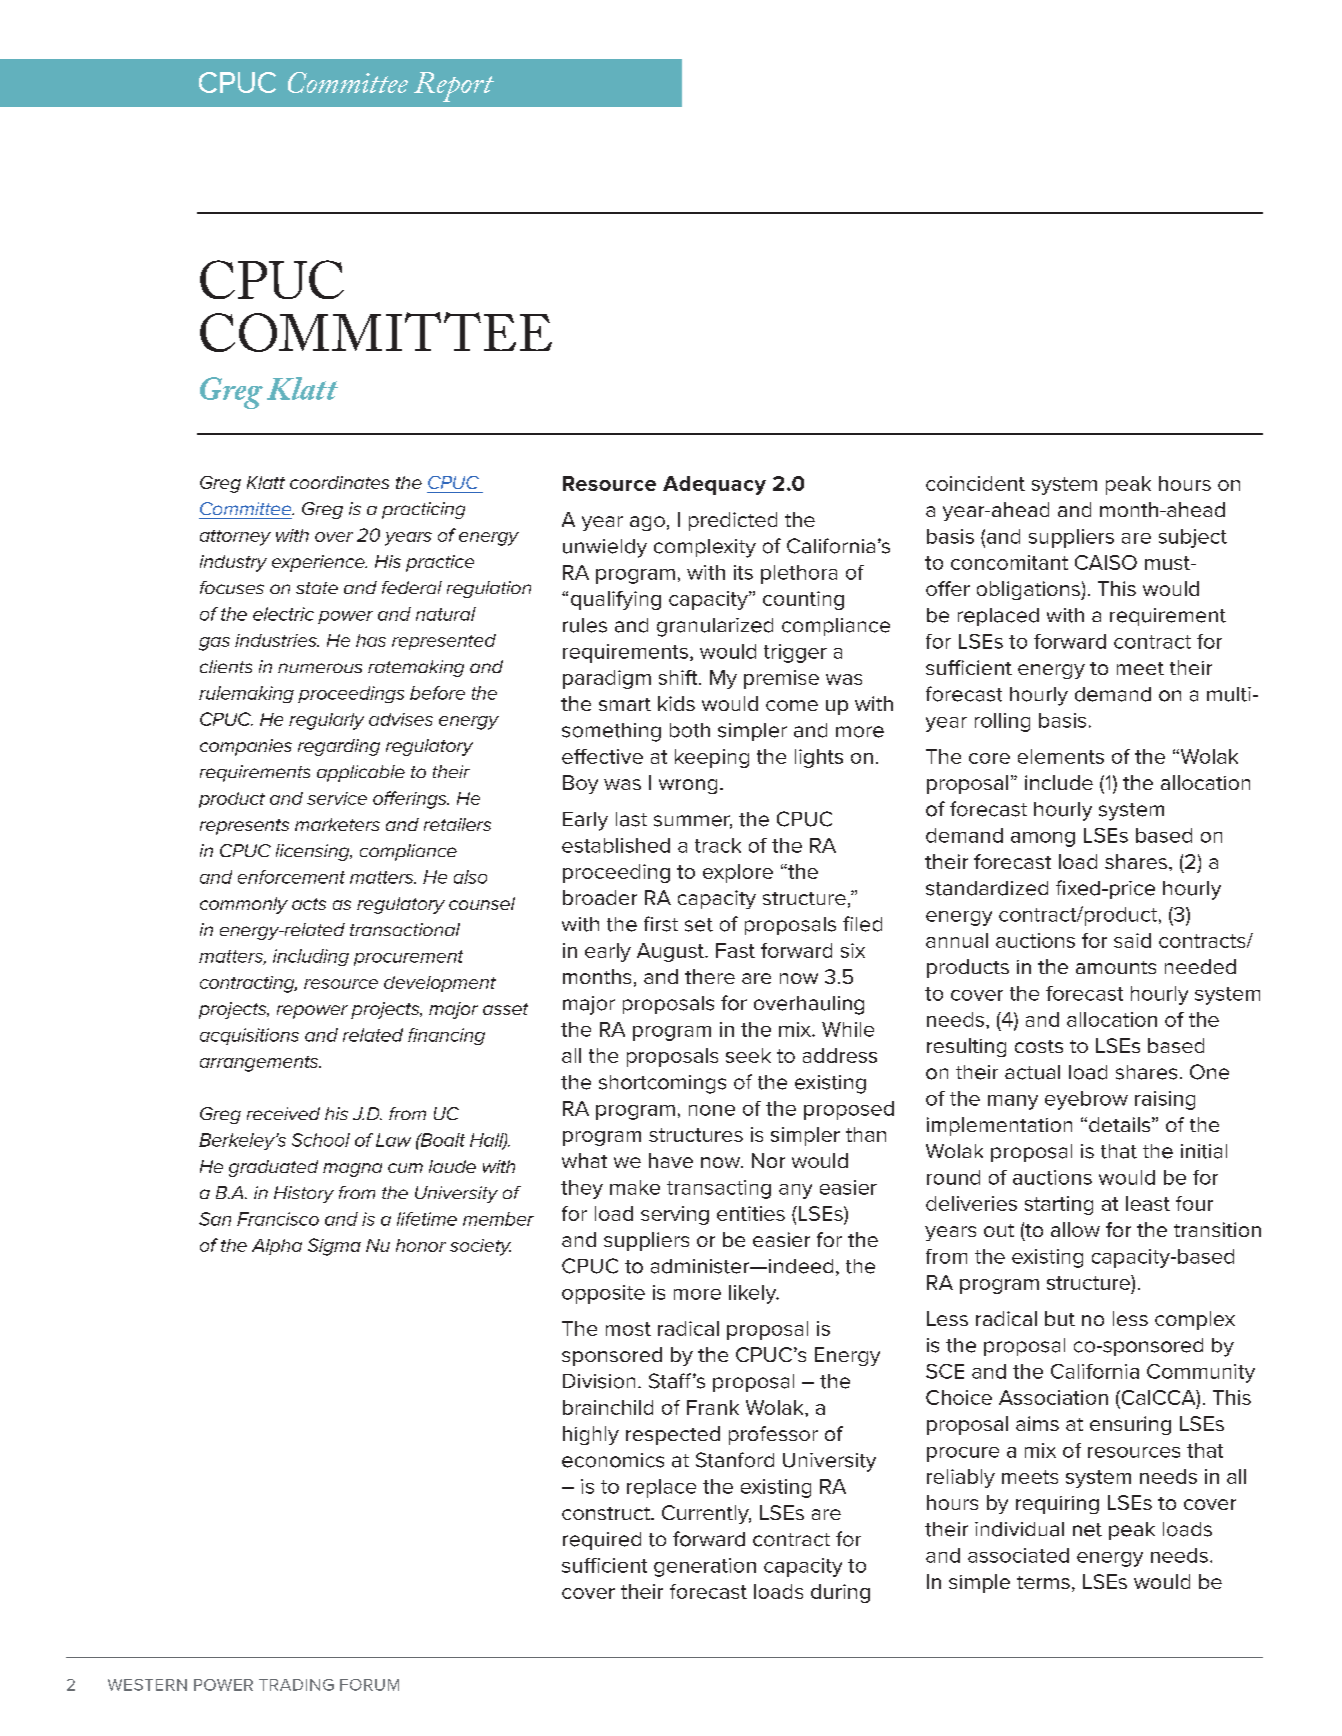 This image has width=1342, height=1736. I want to click on coincident, so click(975, 483).
